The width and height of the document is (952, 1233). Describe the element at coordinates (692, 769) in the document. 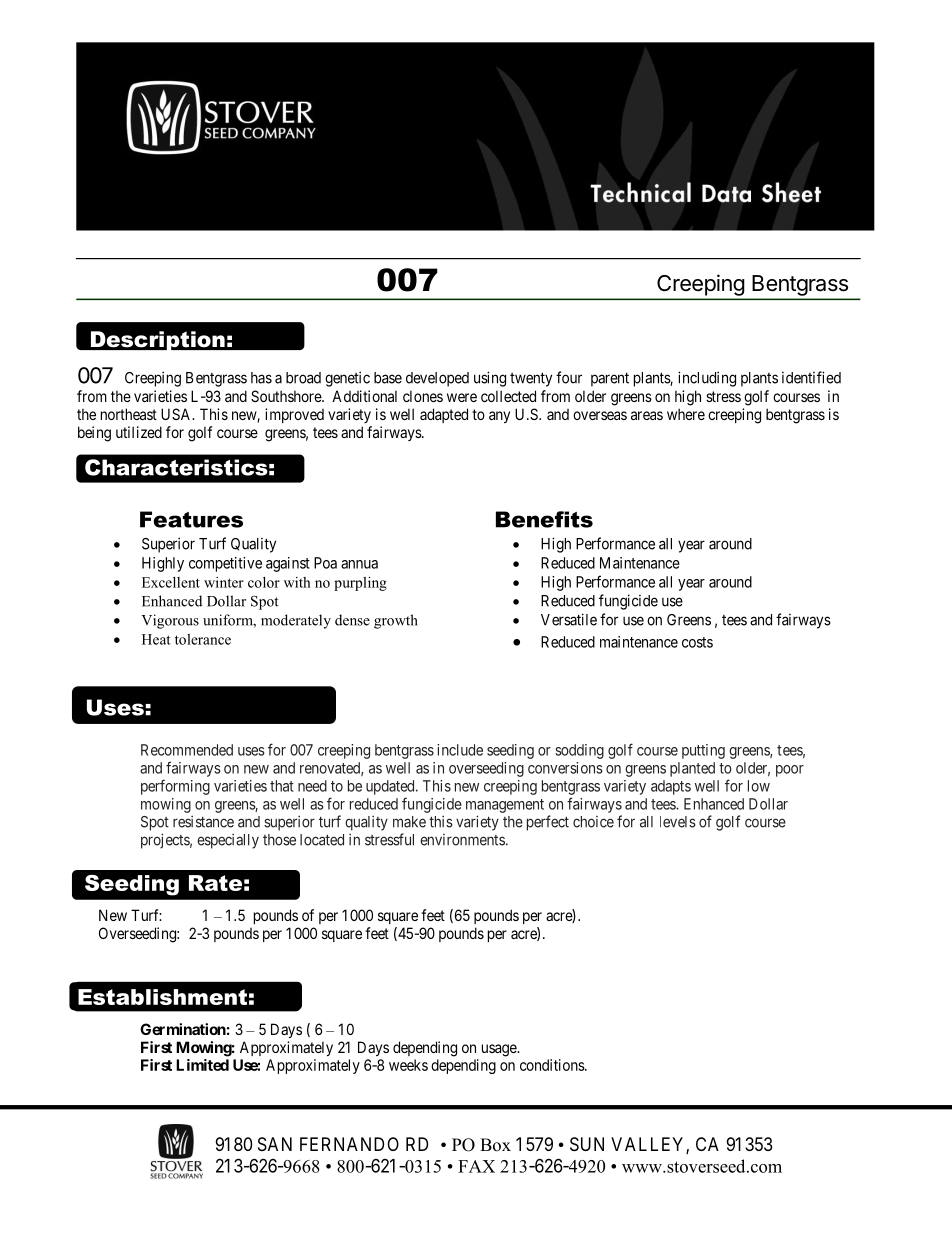

I see `planted` at that location.
